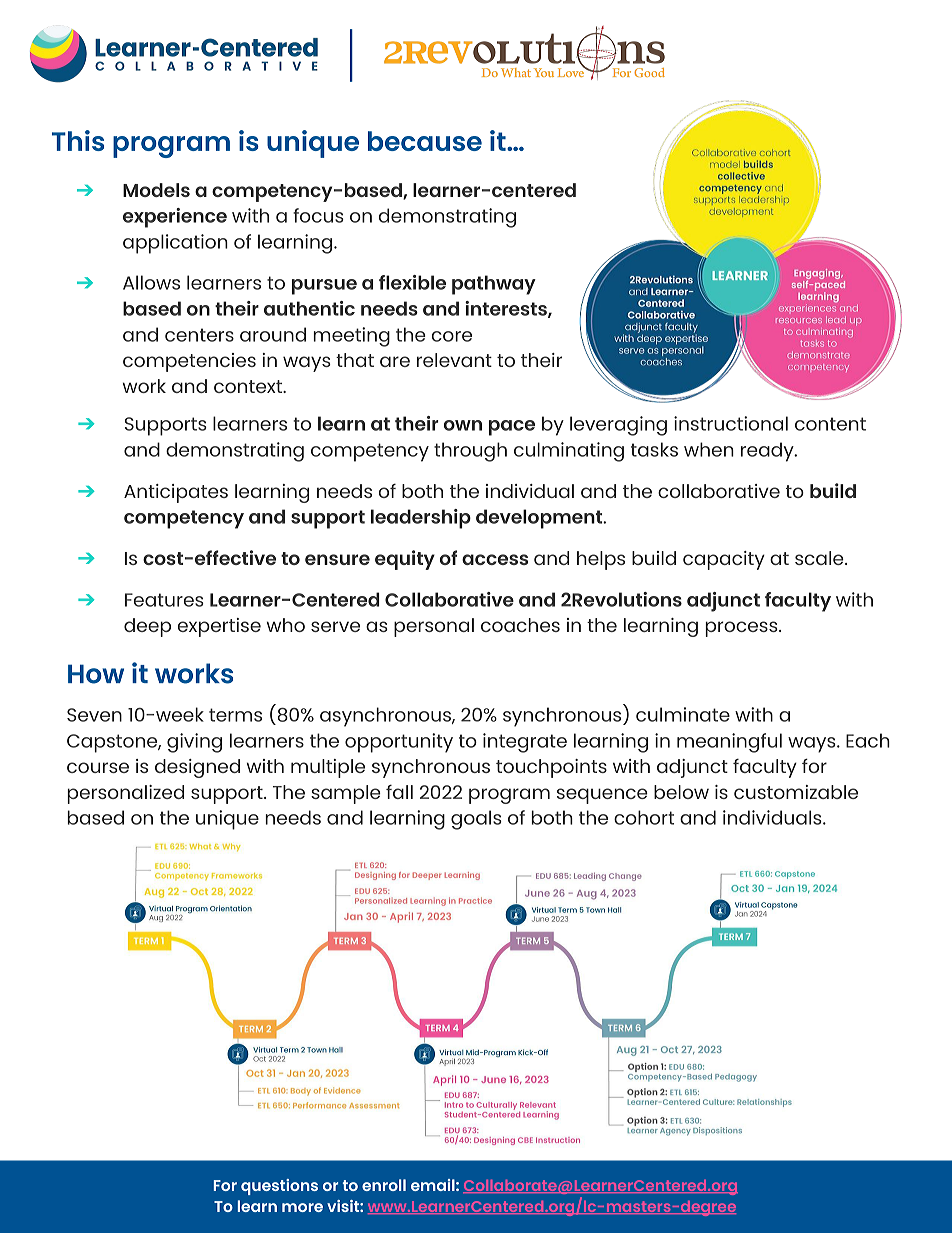  What do you see at coordinates (197, 768) in the document?
I see `designed` at bounding box center [197, 768].
